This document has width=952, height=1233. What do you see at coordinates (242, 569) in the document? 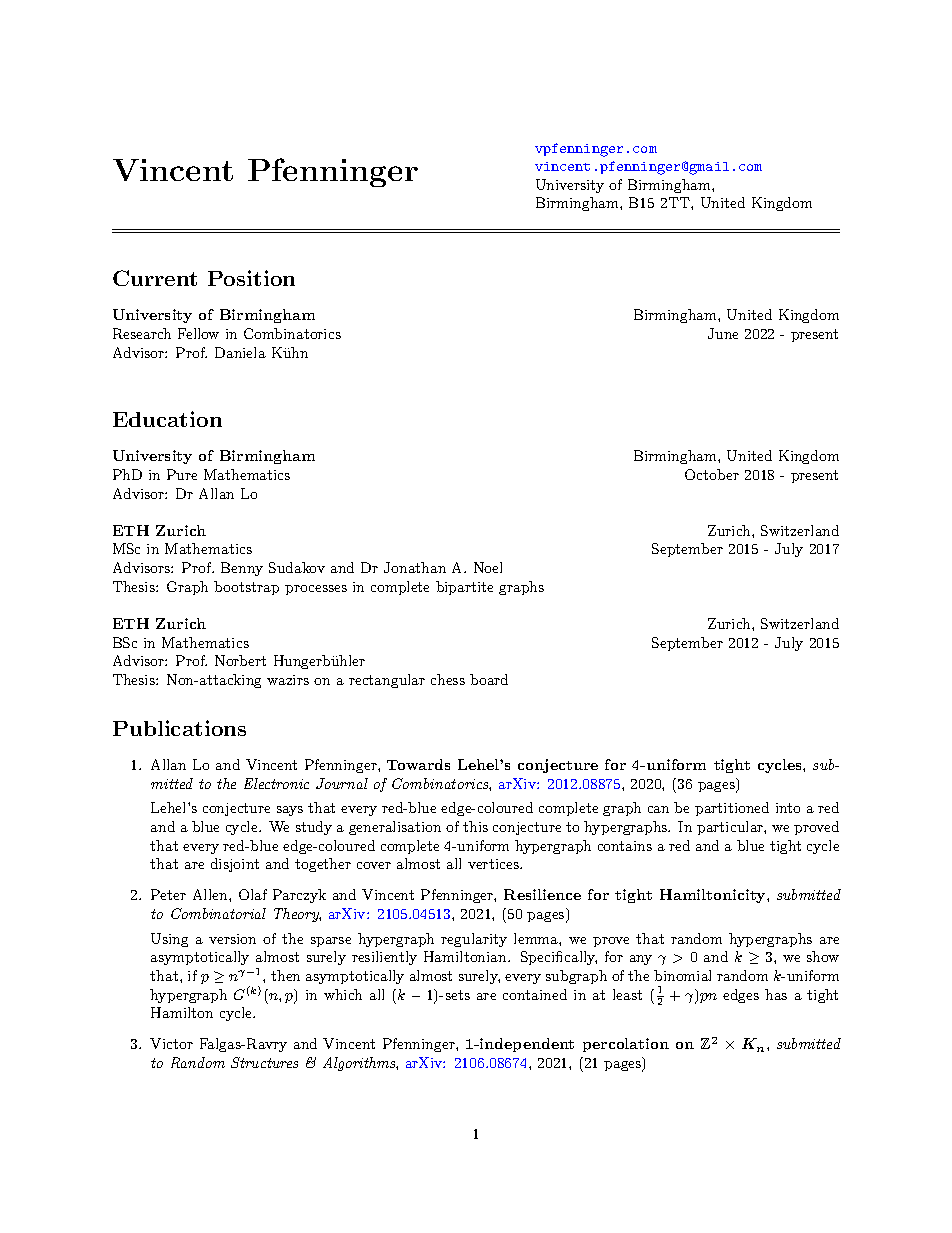
I see `Benny` at bounding box center [242, 569].
